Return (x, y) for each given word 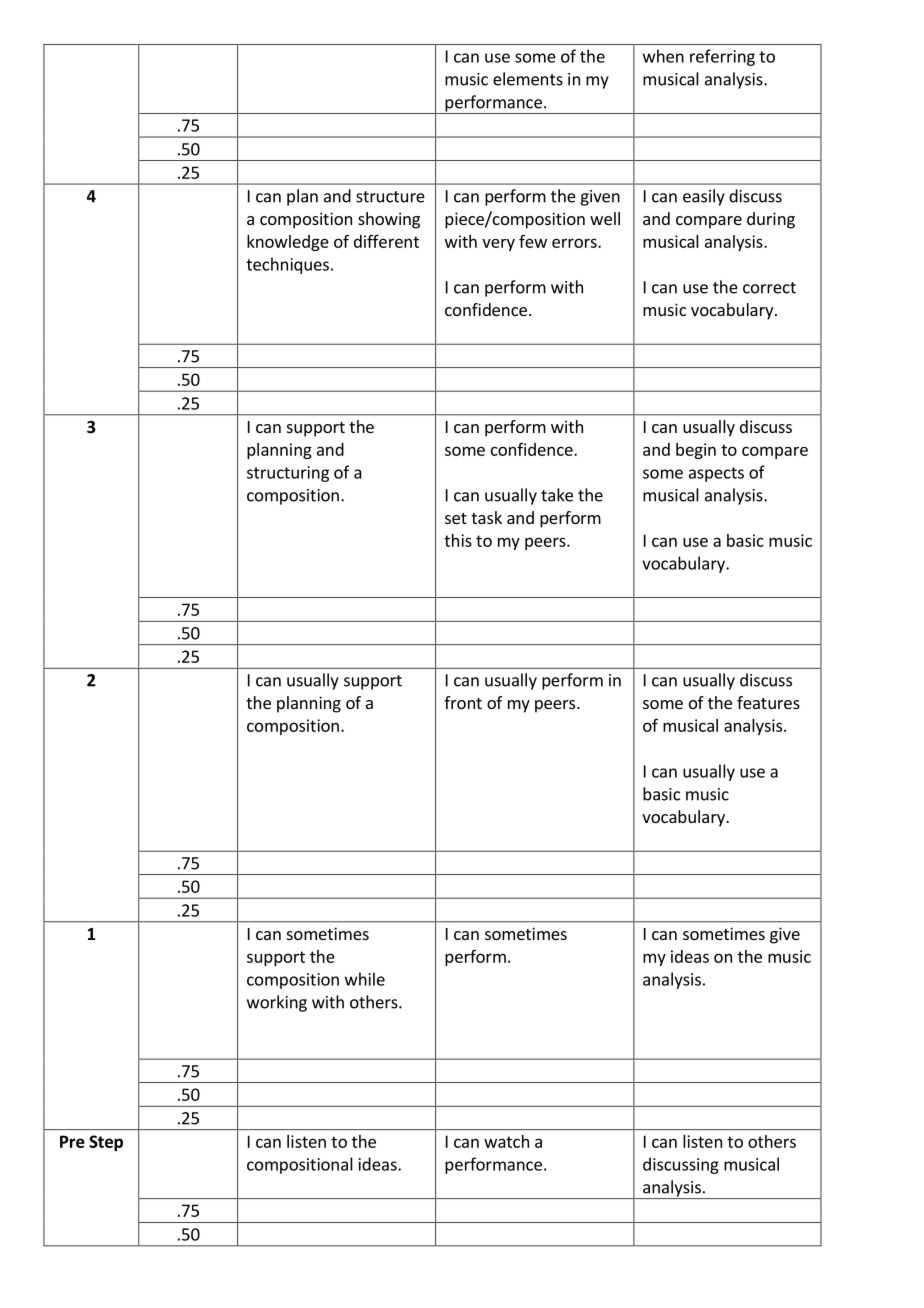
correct (769, 288)
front (463, 702)
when (663, 56)
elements (528, 79)
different (386, 241)
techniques (287, 265)
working (277, 1003)
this (458, 540)
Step (106, 1143)
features (768, 702)
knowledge (288, 243)
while (365, 979)
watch (506, 1141)
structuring (288, 474)
